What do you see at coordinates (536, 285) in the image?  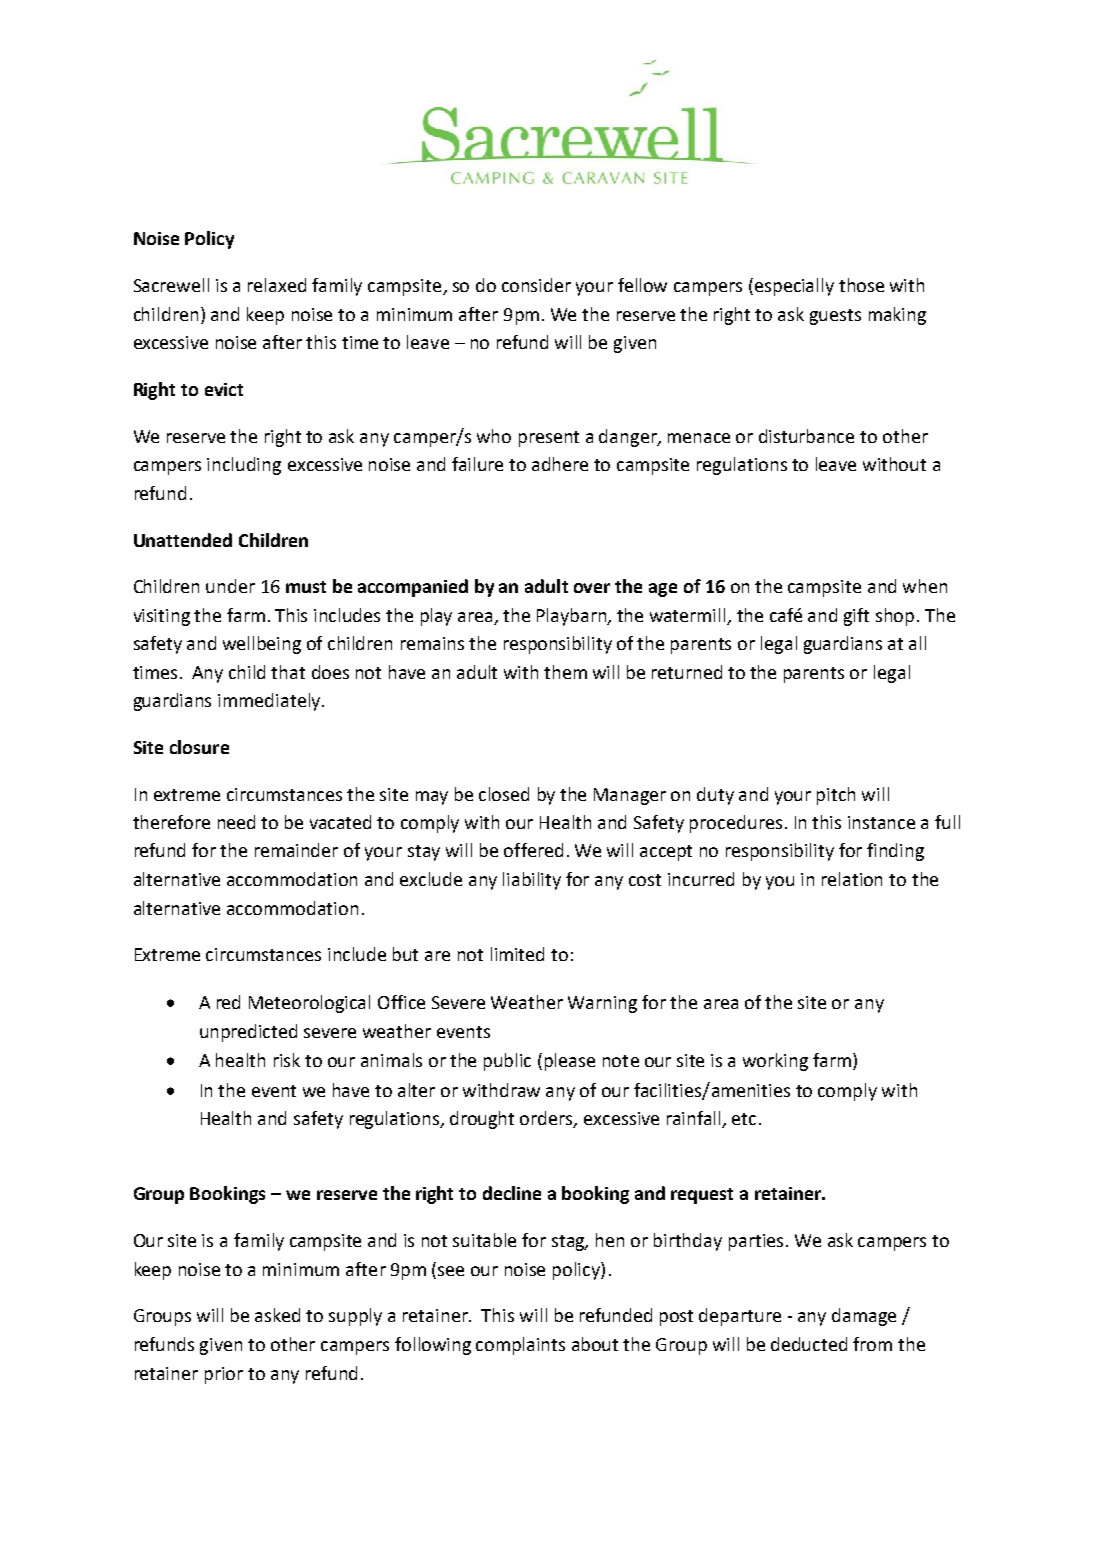 I see `consider` at bounding box center [536, 285].
